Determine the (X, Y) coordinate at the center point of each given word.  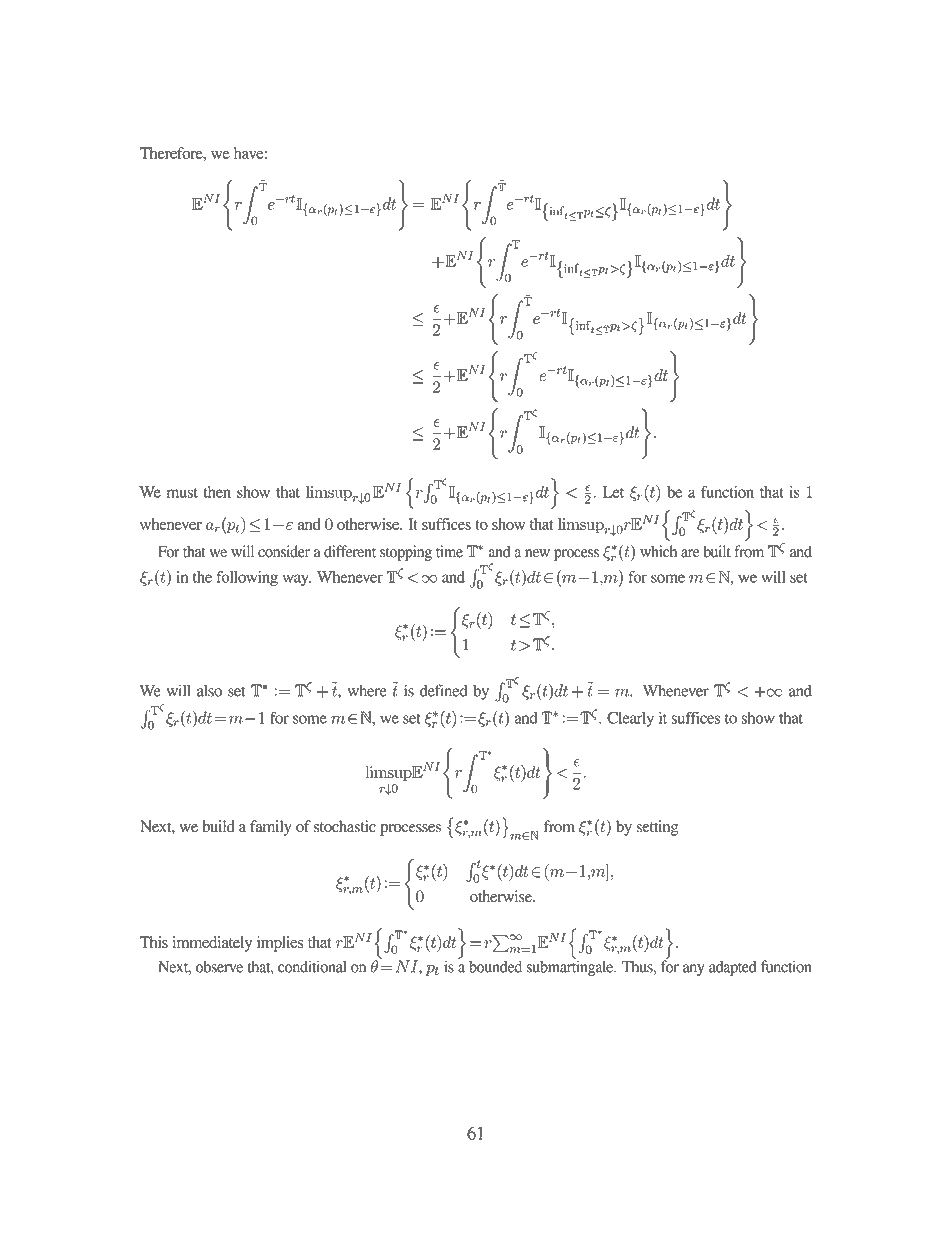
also (209, 691)
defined (444, 690)
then (217, 492)
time (449, 551)
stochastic (345, 826)
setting (657, 828)
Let (613, 492)
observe (219, 966)
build (218, 826)
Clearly (630, 719)
